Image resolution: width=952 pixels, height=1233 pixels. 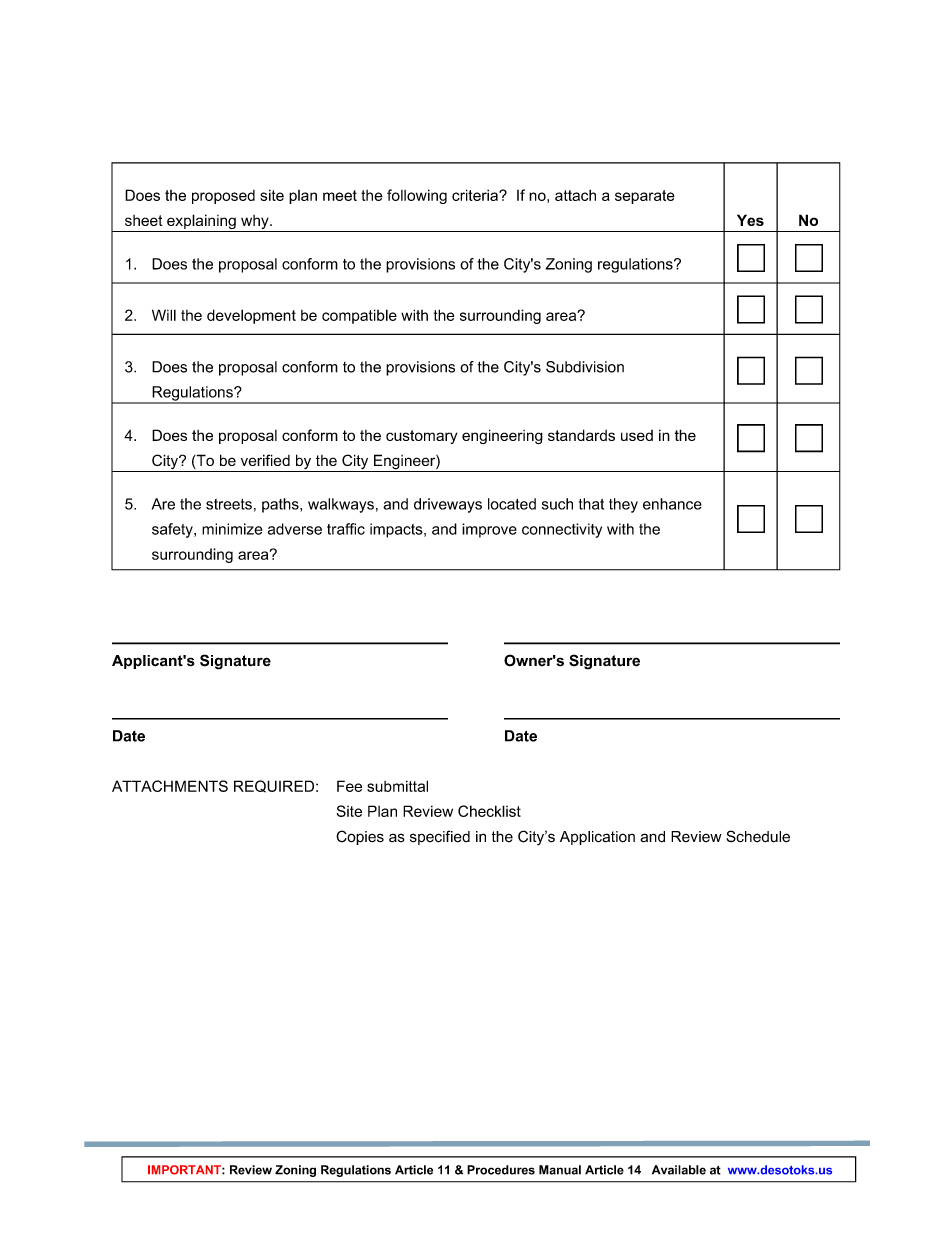 What do you see at coordinates (232, 529) in the page?
I see `minimize` at bounding box center [232, 529].
